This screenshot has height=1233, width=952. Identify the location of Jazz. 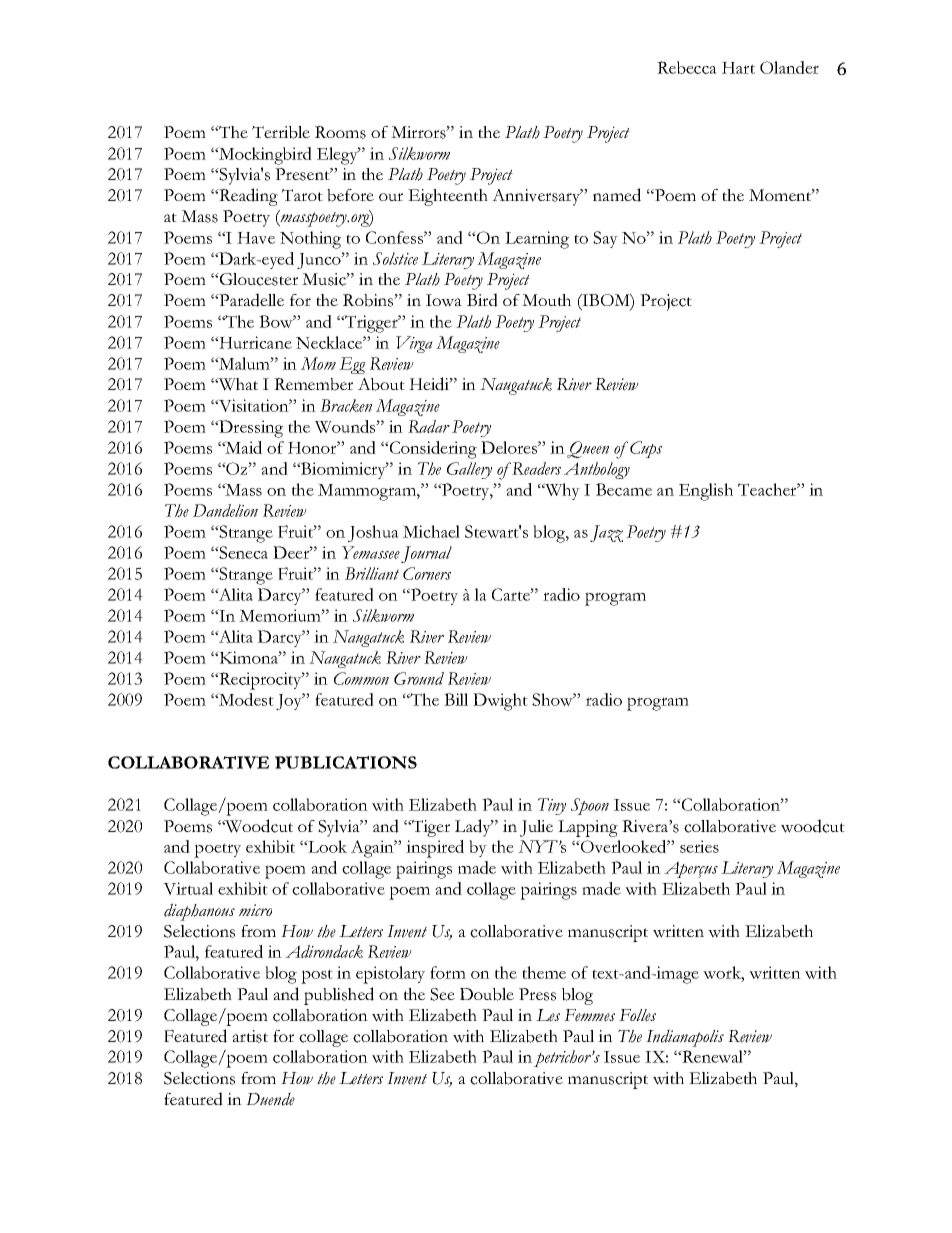
(606, 533).
